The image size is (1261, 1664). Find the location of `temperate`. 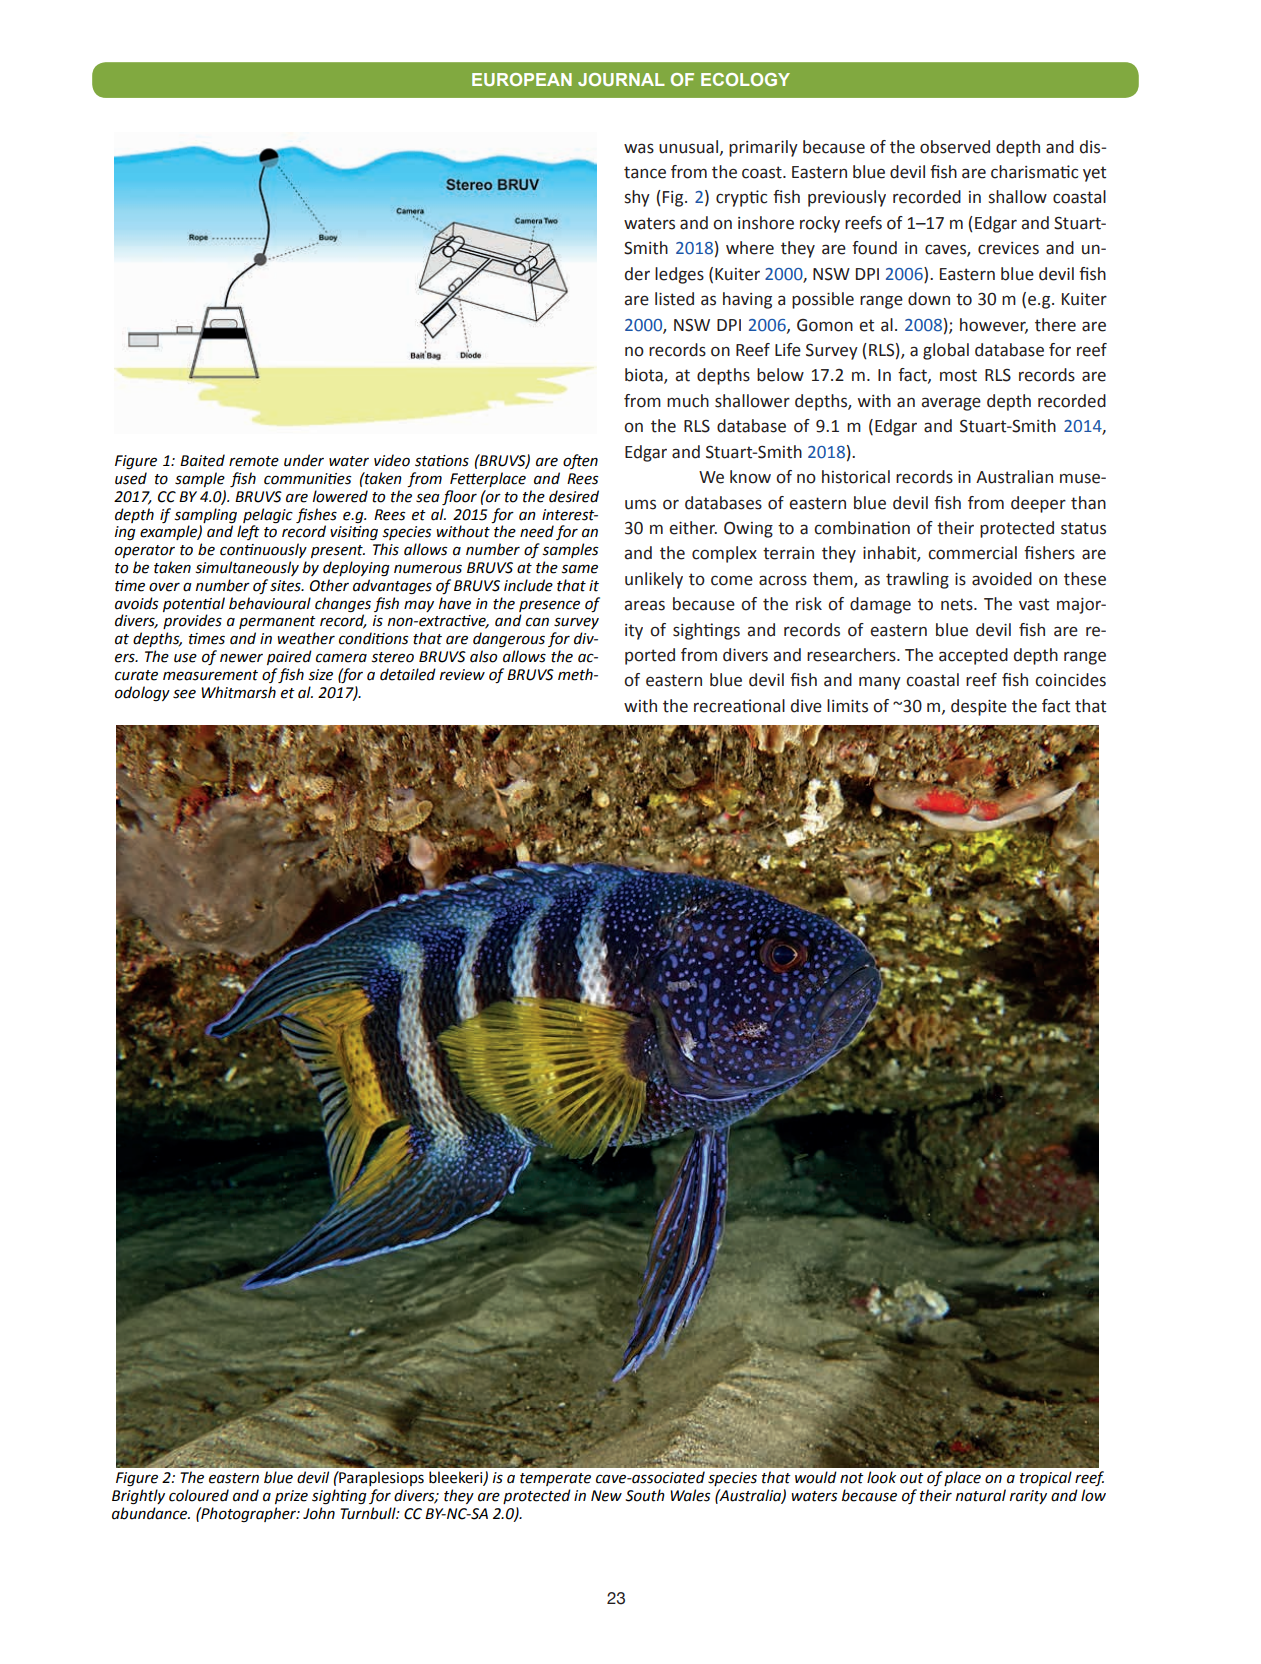

temperate is located at coordinates (555, 1479).
